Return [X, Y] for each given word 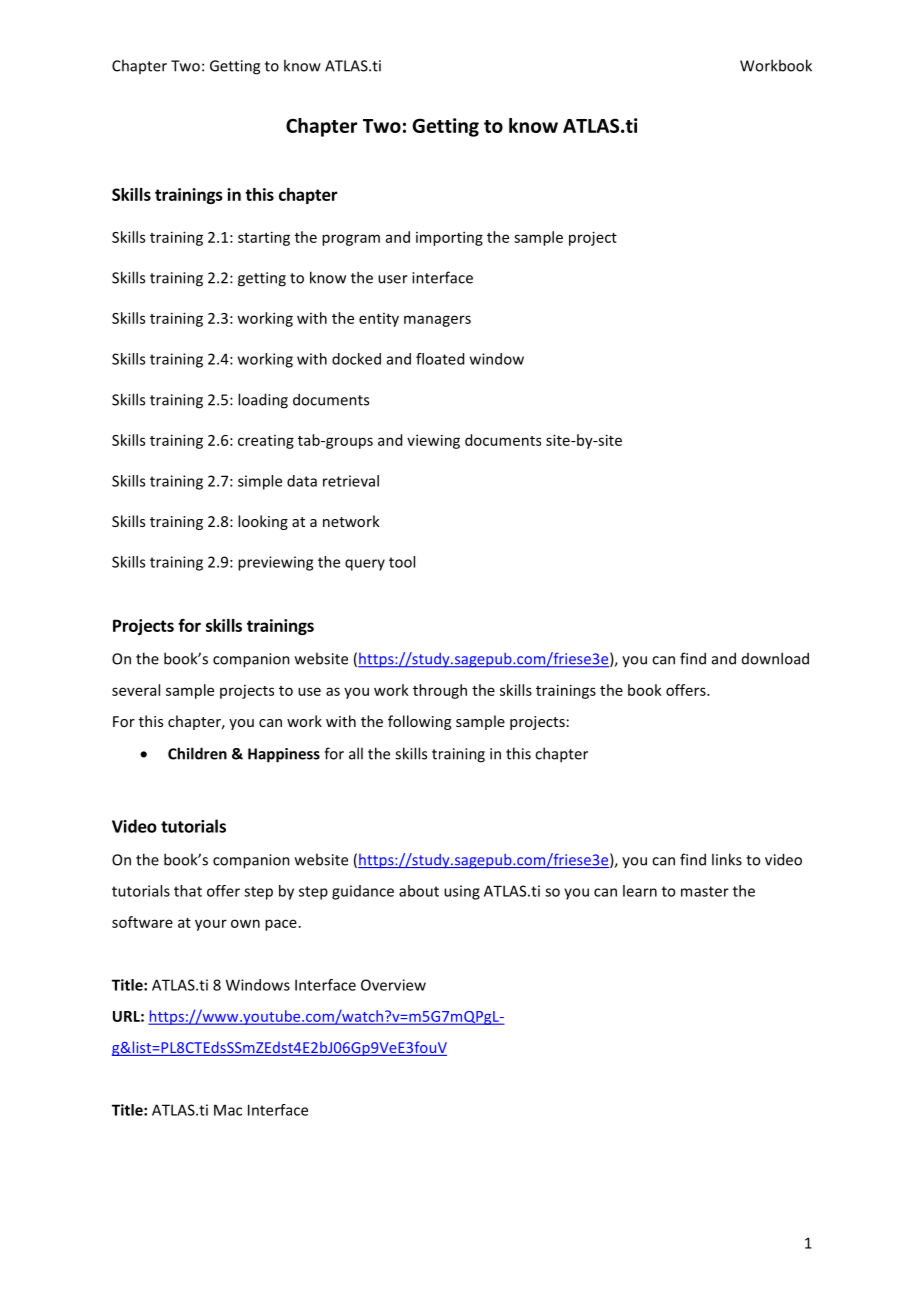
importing [449, 238]
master [705, 891]
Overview [393, 985]
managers [437, 321]
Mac [228, 1110]
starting [264, 238]
